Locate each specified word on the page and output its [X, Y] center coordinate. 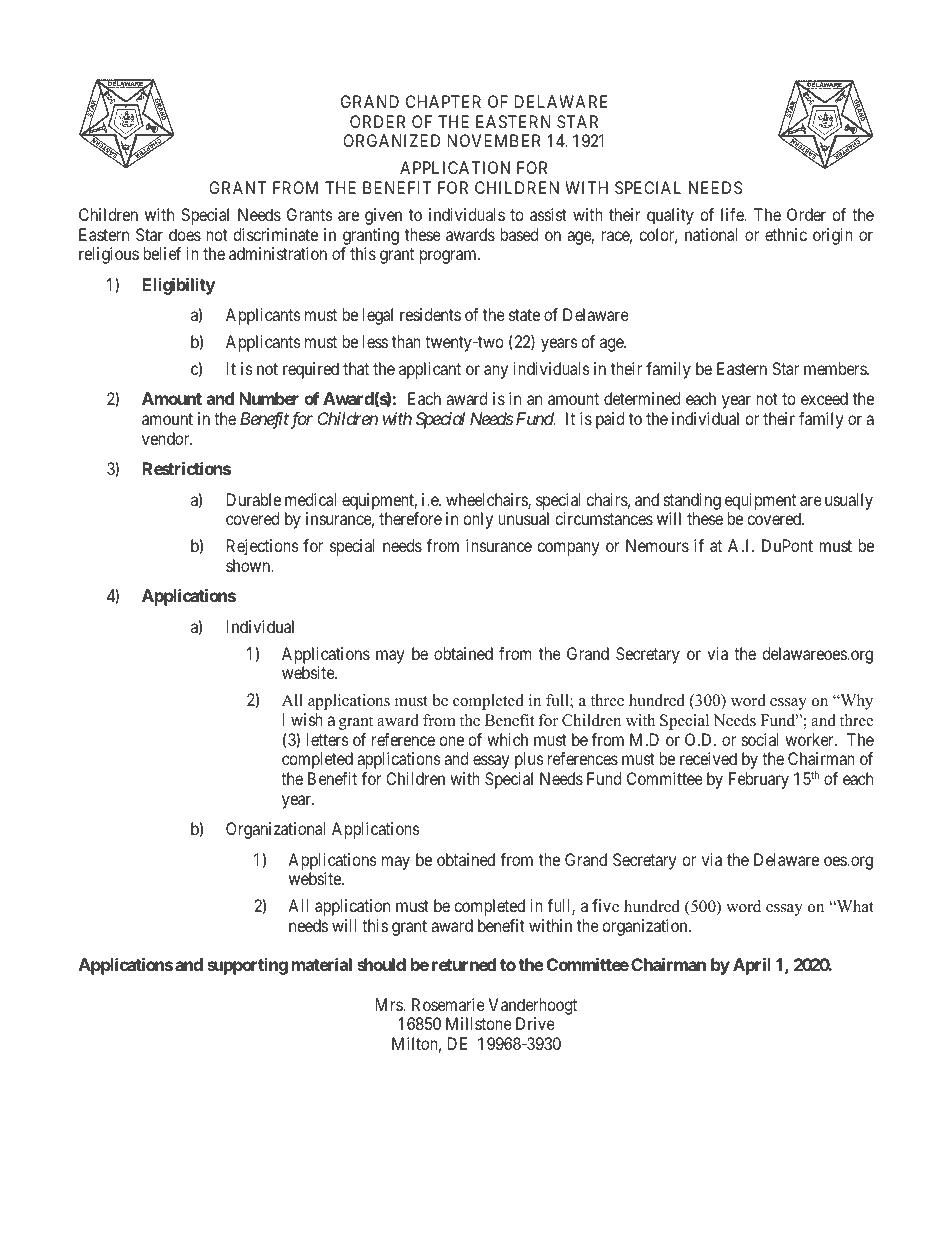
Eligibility [178, 286]
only [478, 520]
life [733, 214]
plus [529, 760]
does [185, 234]
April [752, 966]
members [836, 368]
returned [464, 964]
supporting [247, 966]
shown [249, 565]
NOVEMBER [494, 140]
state [524, 315]
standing [692, 501]
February [759, 780]
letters [328, 739]
